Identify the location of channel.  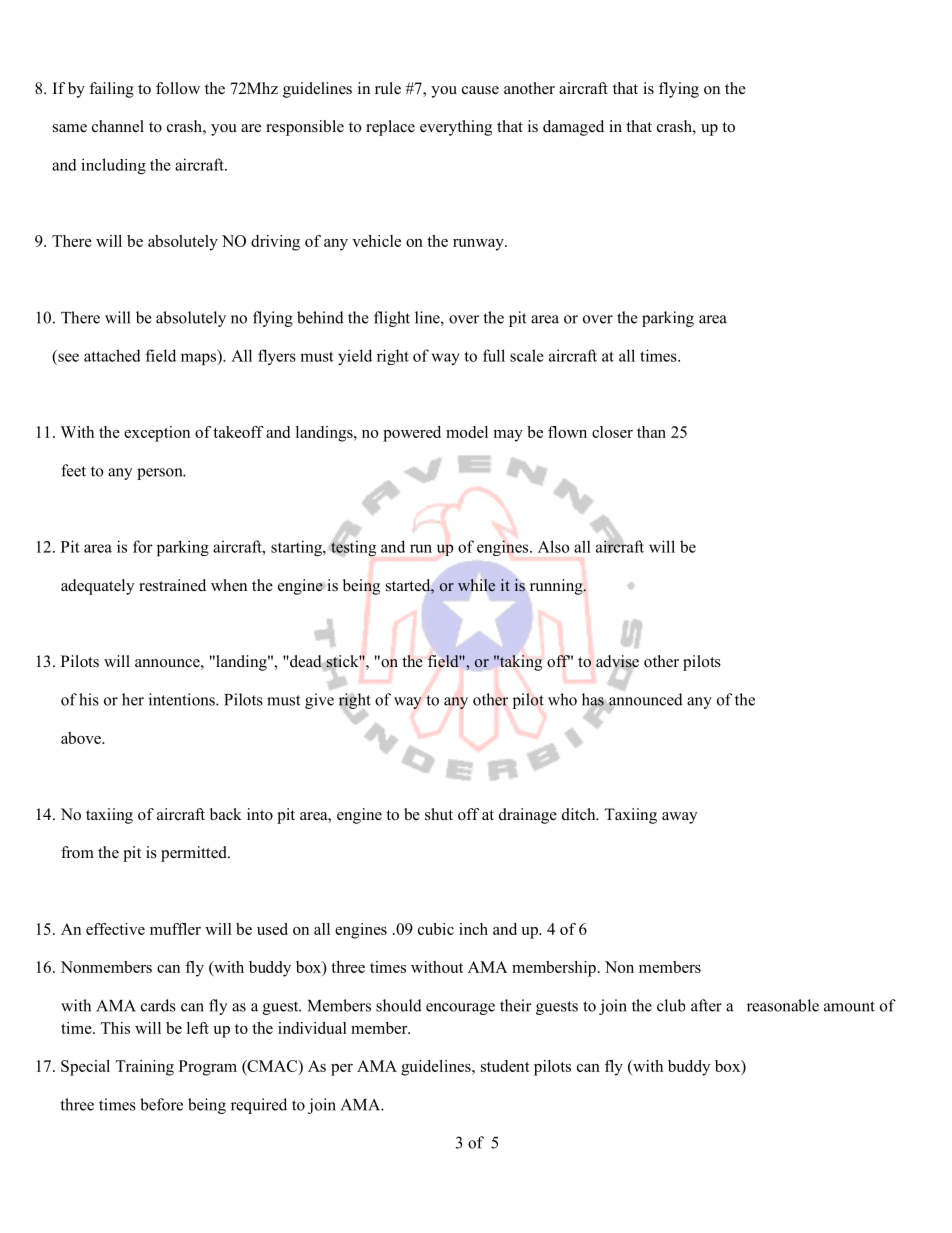
(118, 126).
